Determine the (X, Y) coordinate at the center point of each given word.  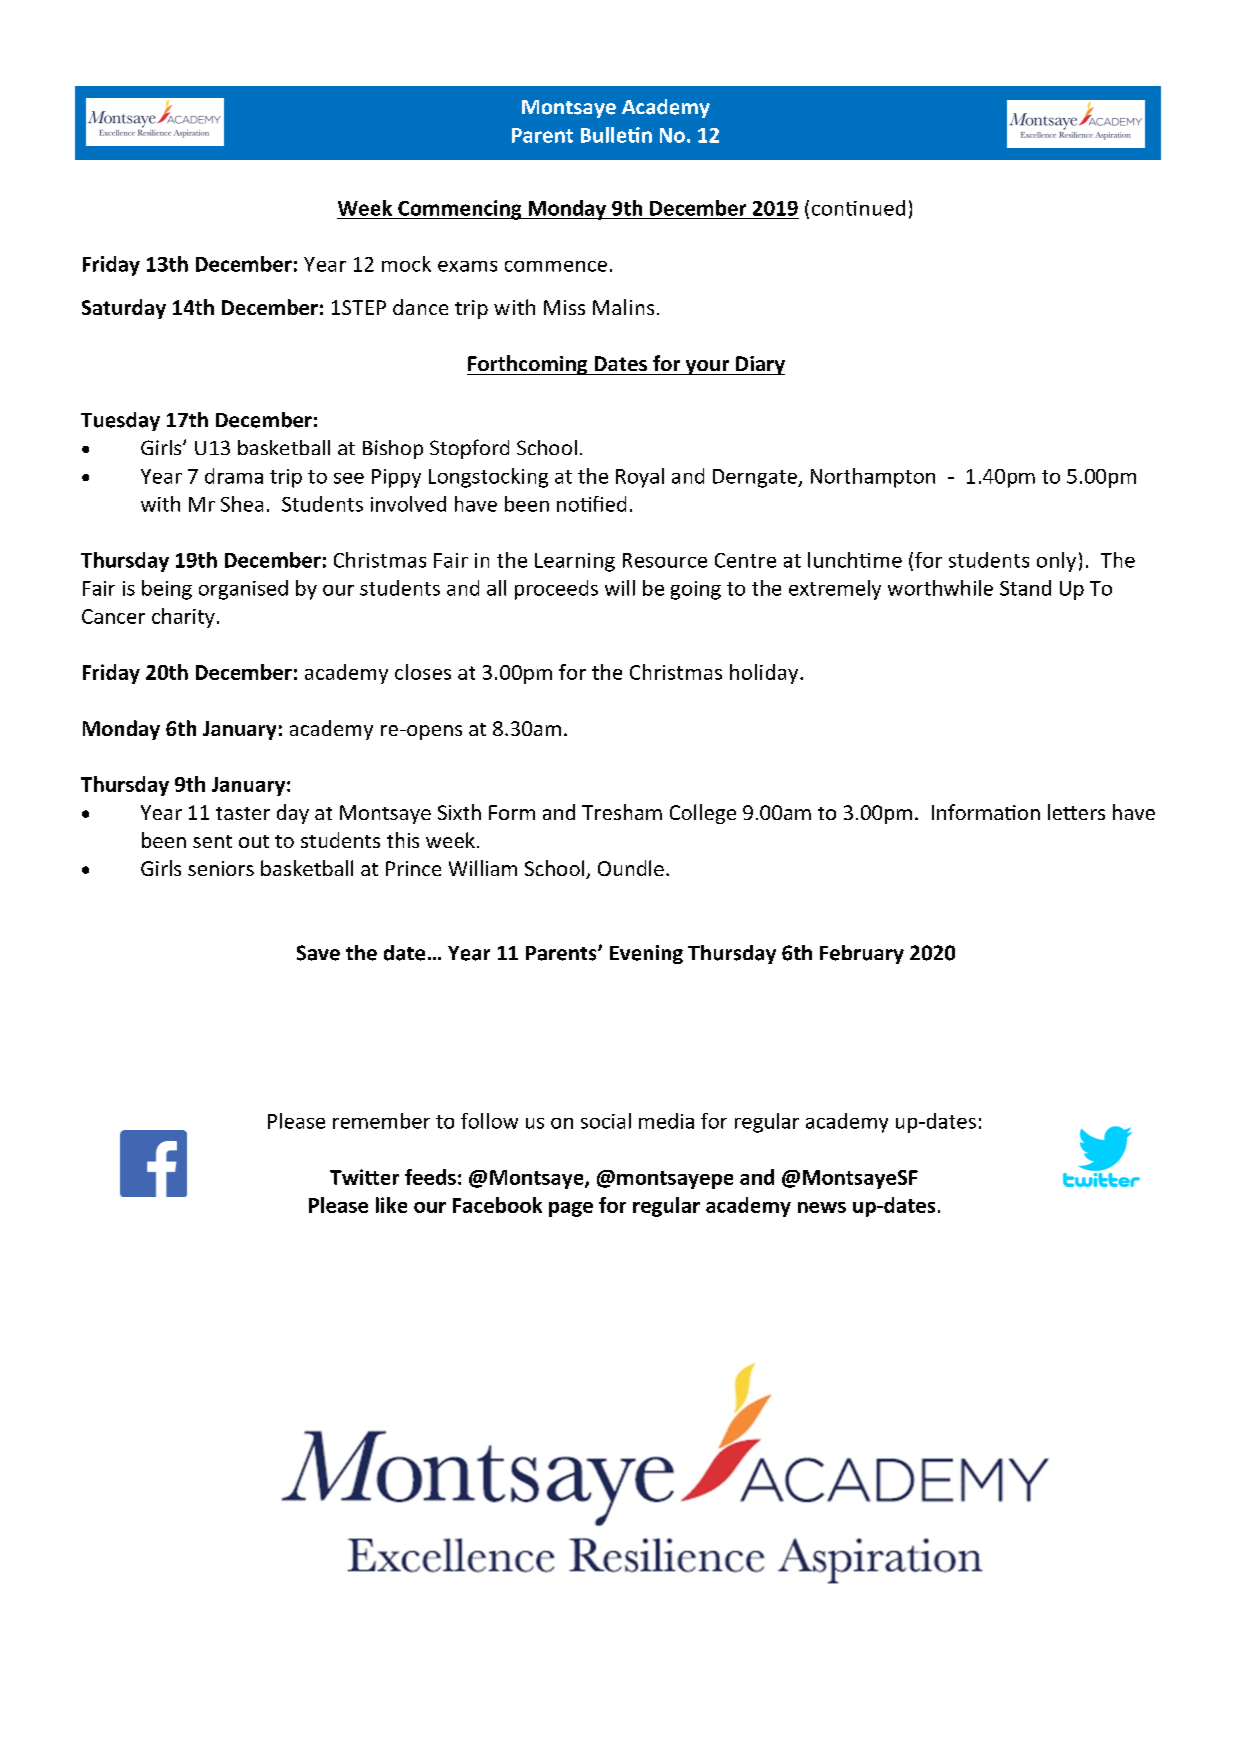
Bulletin (616, 135)
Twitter (364, 1177)
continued (858, 208)
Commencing (460, 210)
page (571, 1209)
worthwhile (940, 588)
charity (183, 618)
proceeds (556, 590)
